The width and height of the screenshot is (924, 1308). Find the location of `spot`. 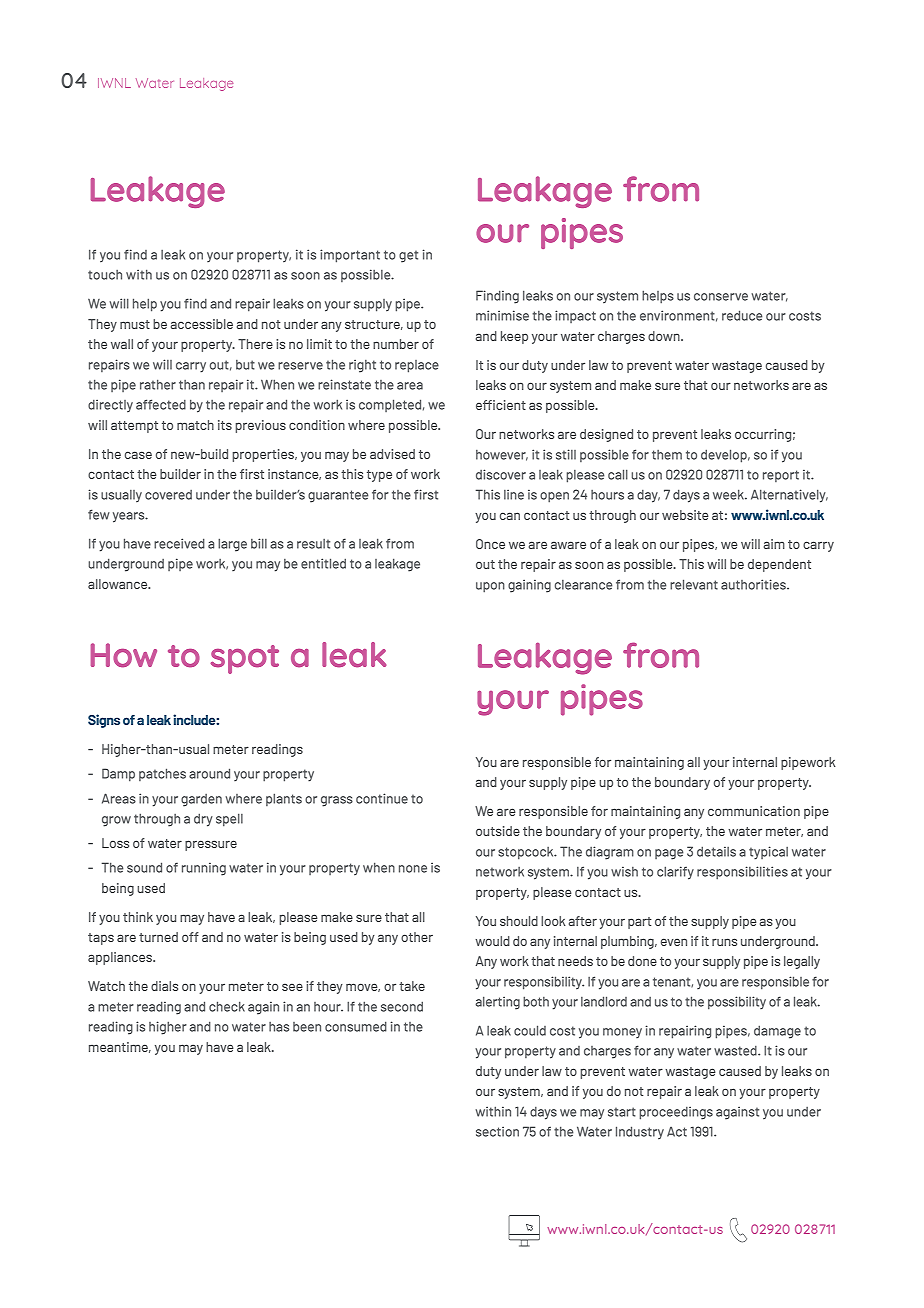

spot is located at coordinates (244, 659).
